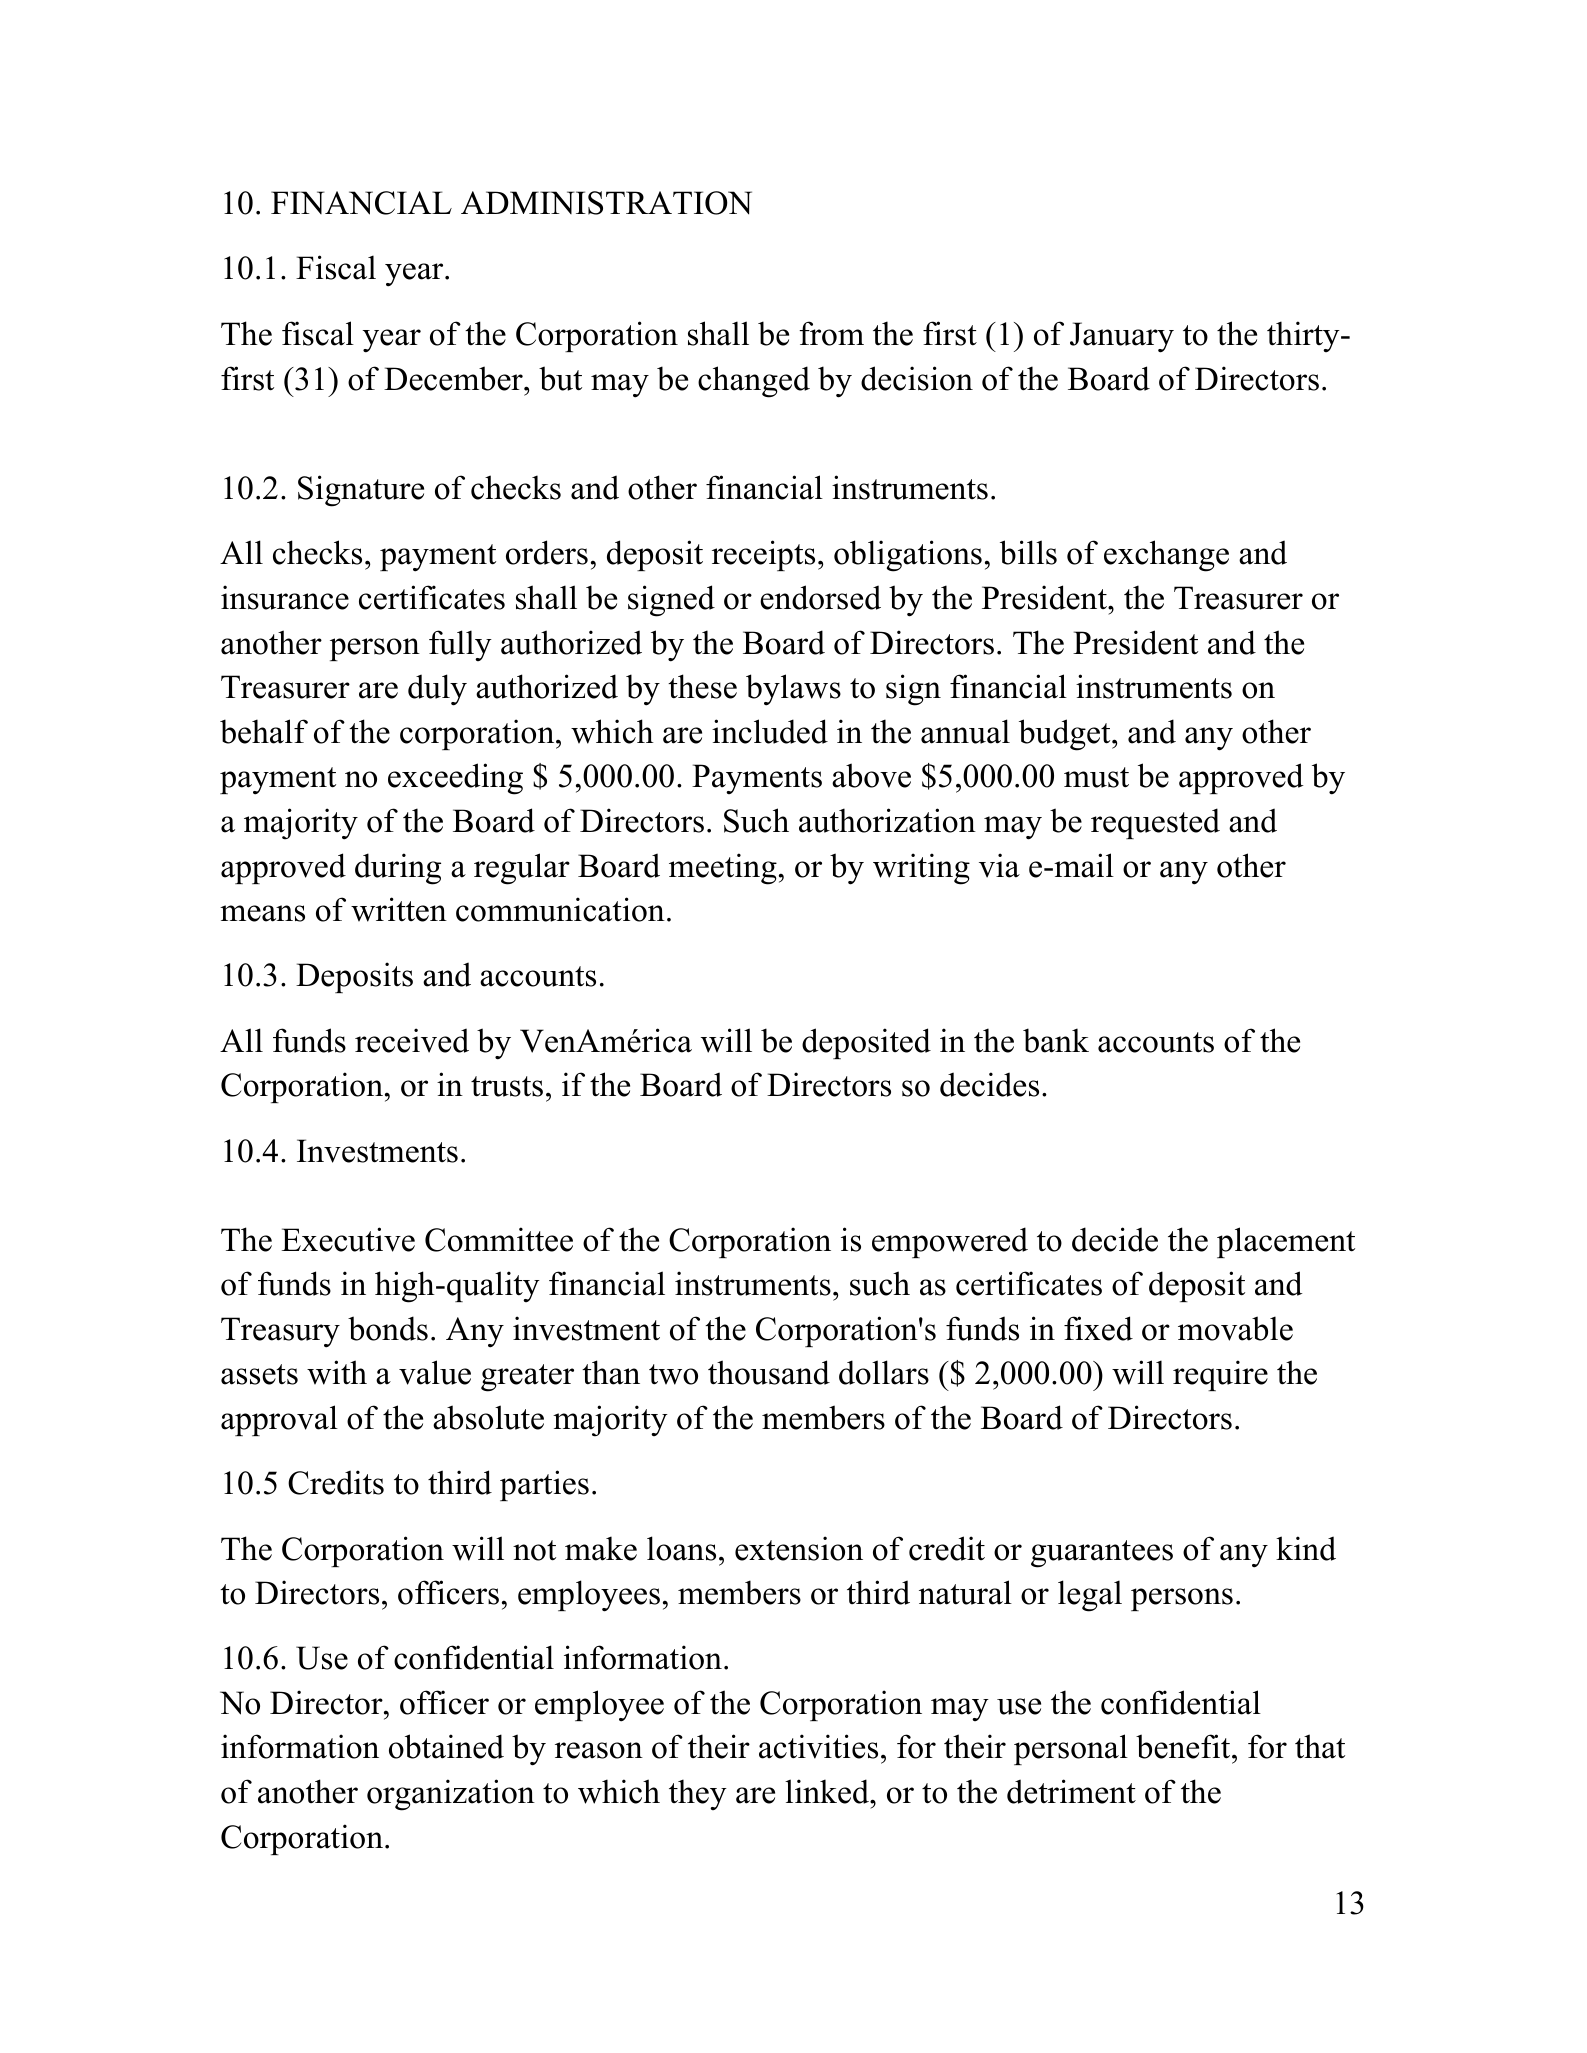 This document has width=1587, height=2053. I want to click on activities, so click(818, 1746).
